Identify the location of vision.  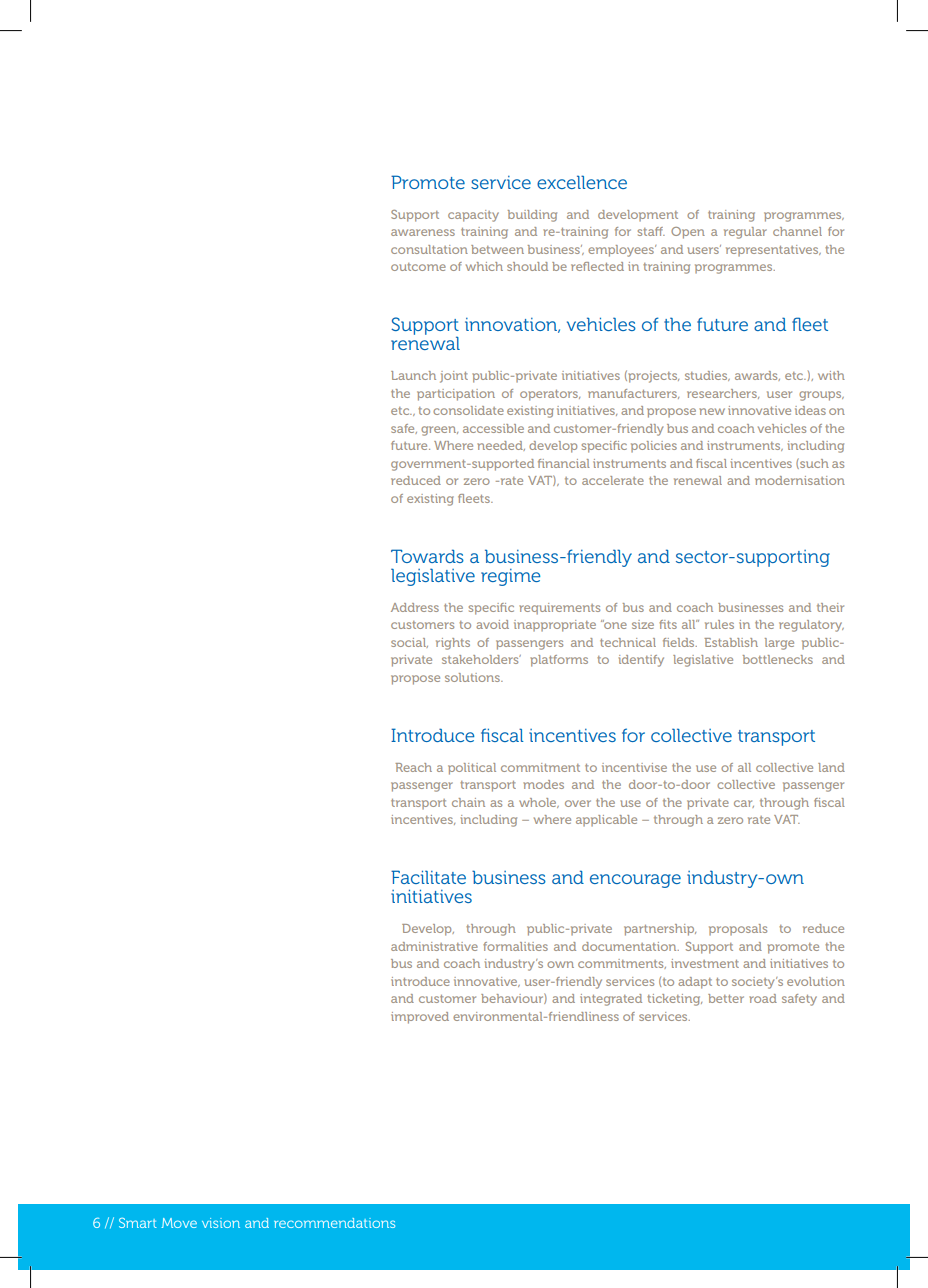
(221, 1223).
